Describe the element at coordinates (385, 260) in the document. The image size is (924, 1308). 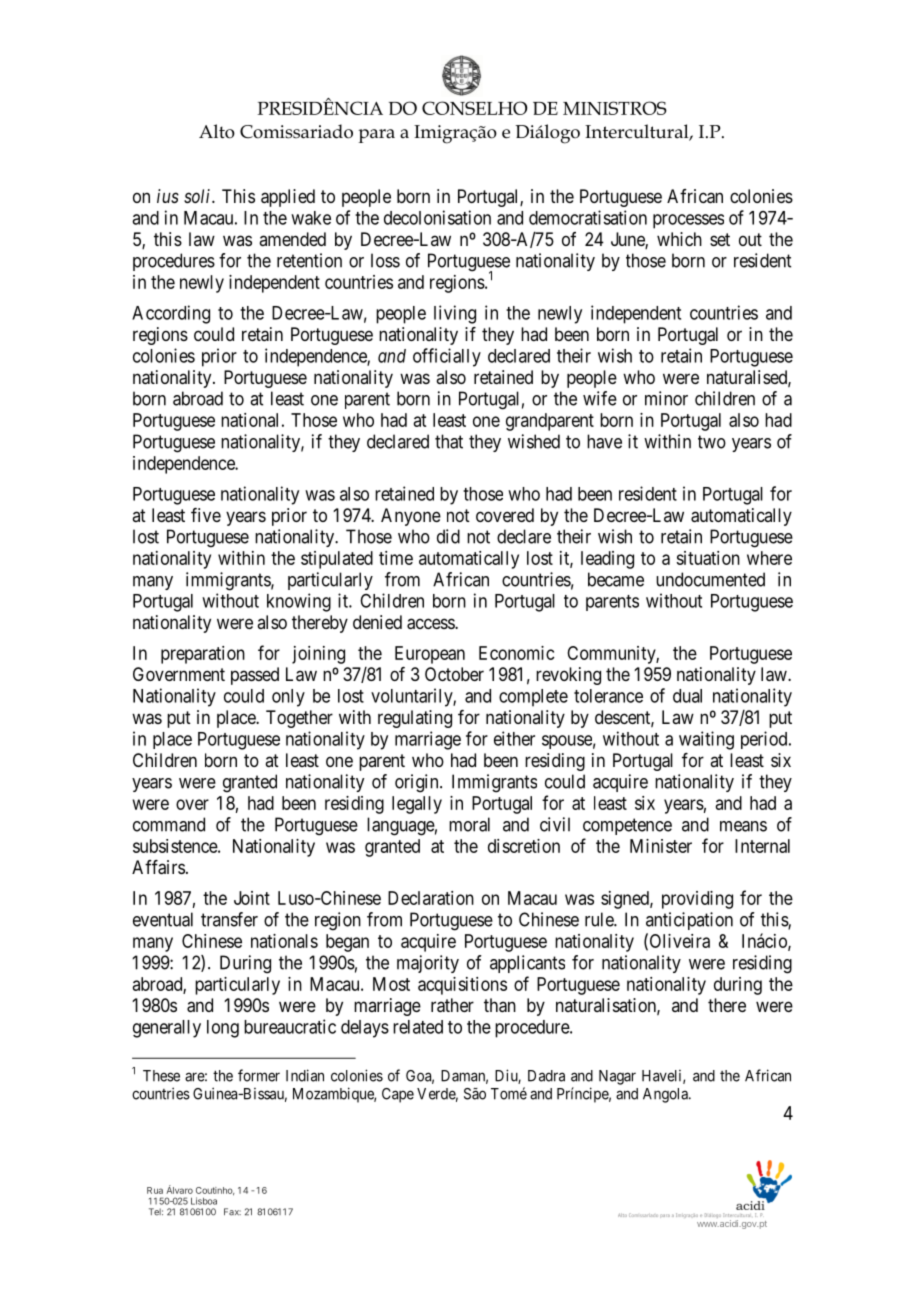
I see `loss` at that location.
